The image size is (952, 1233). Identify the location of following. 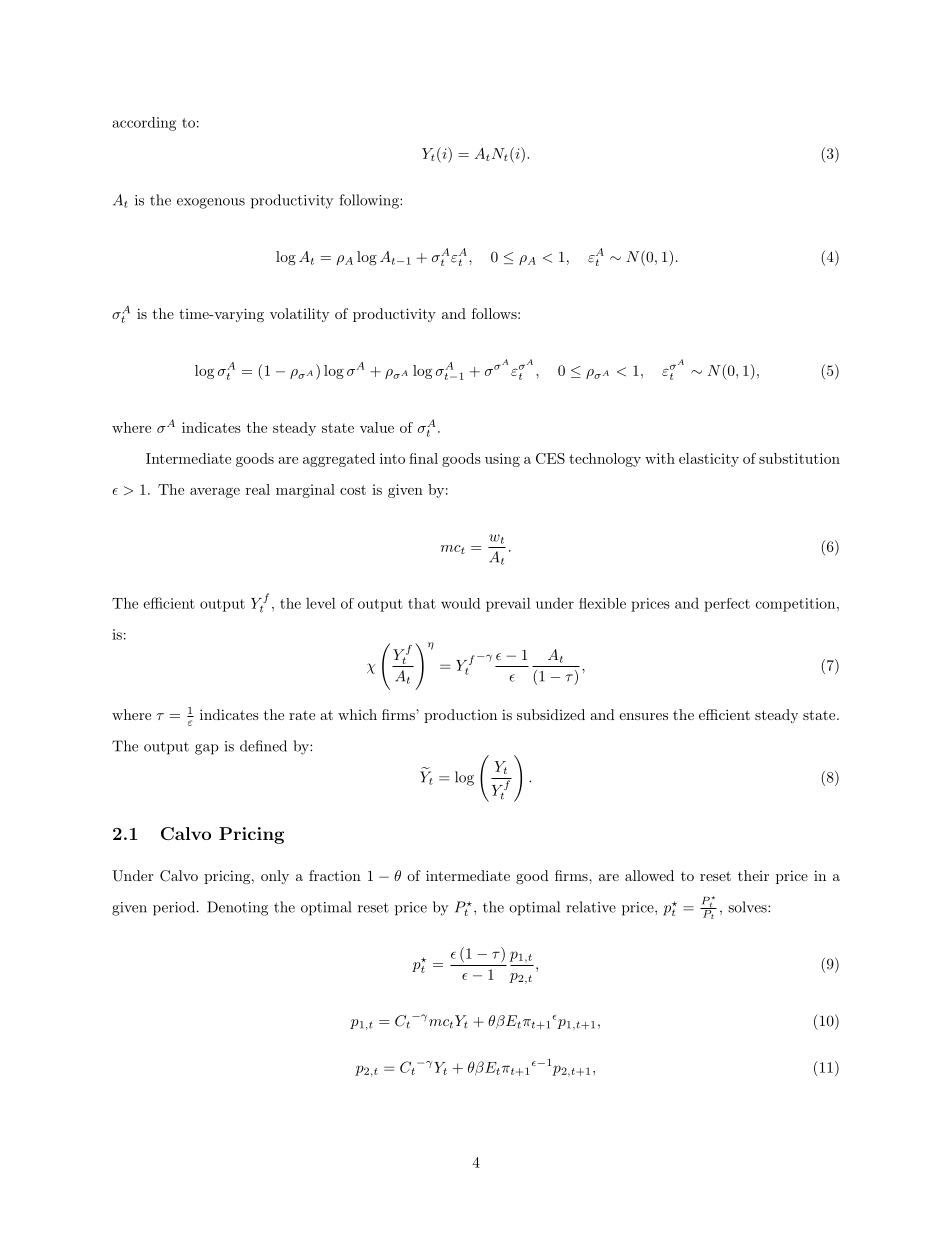
(370, 201).
